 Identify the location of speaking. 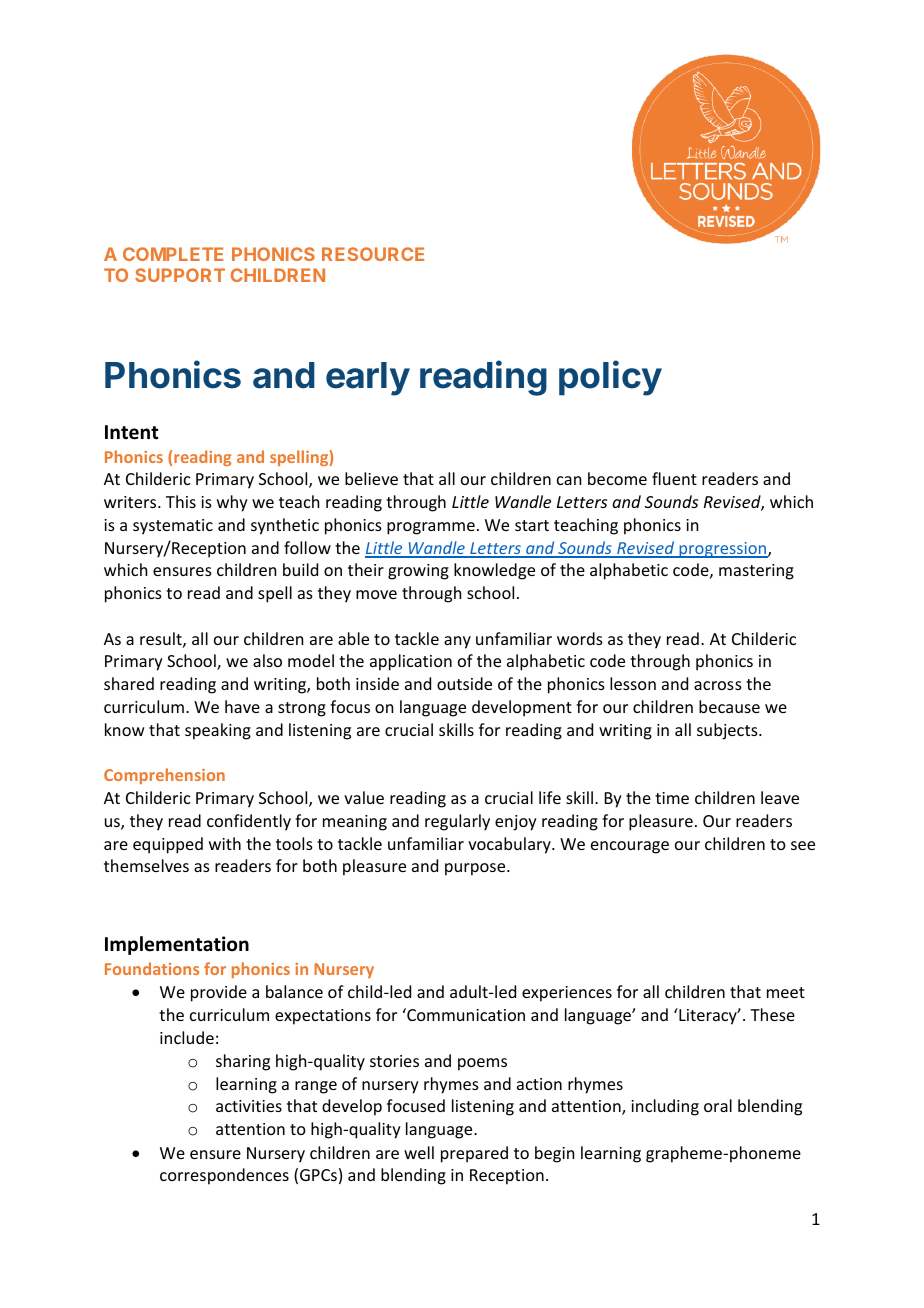
(218, 731).
